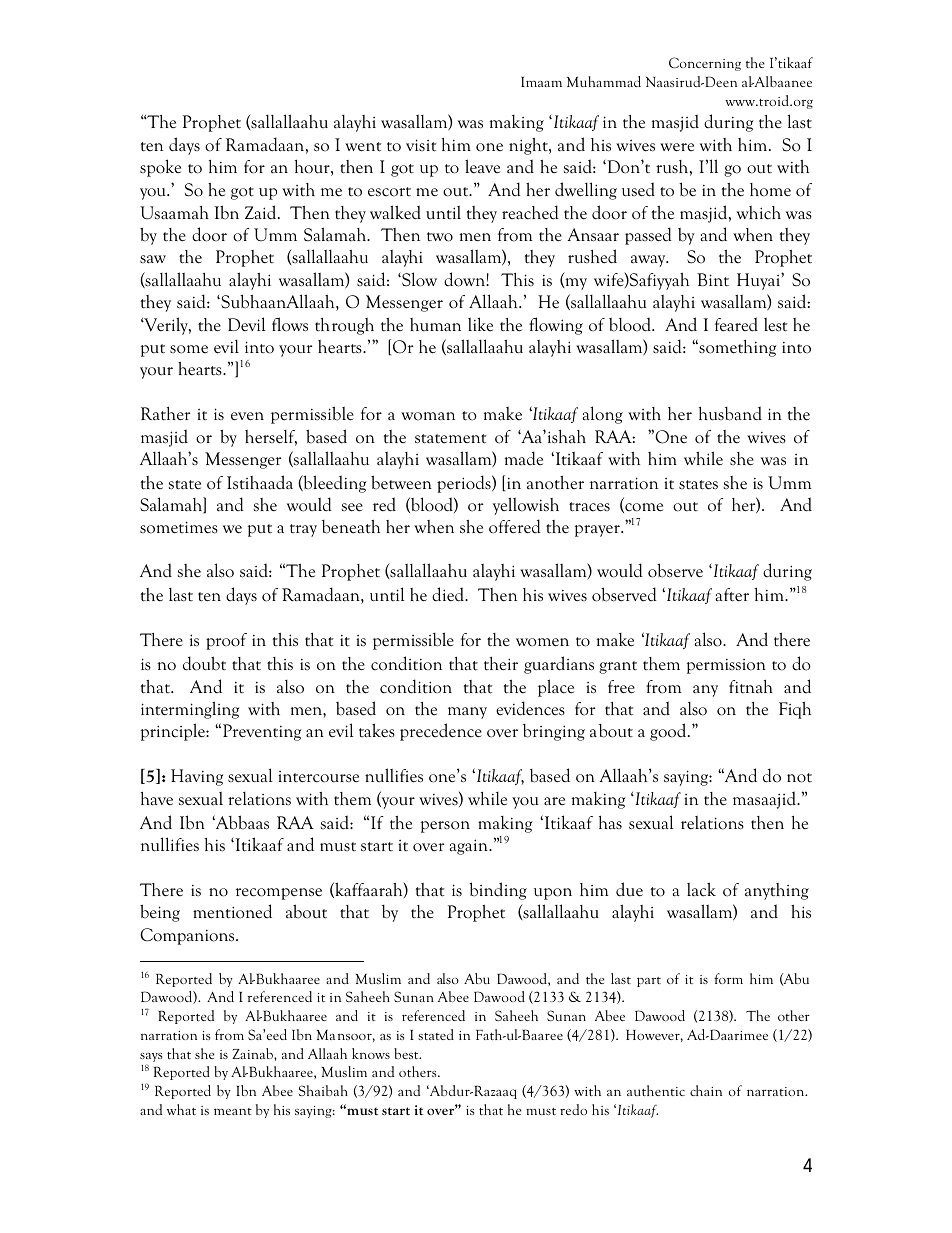  What do you see at coordinates (705, 64) in the page?
I see `Concerning` at bounding box center [705, 64].
